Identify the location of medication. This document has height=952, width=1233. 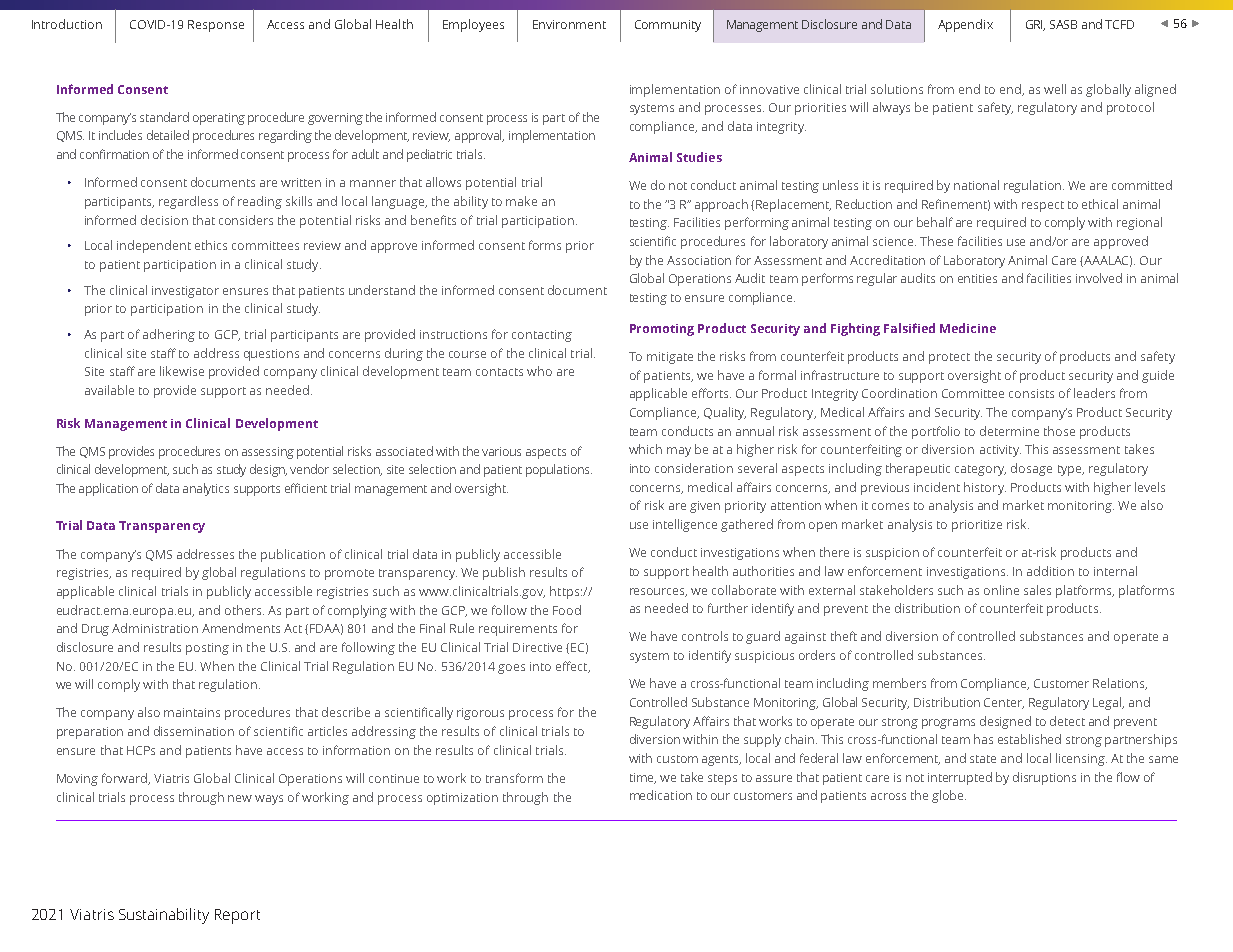
(661, 795).
